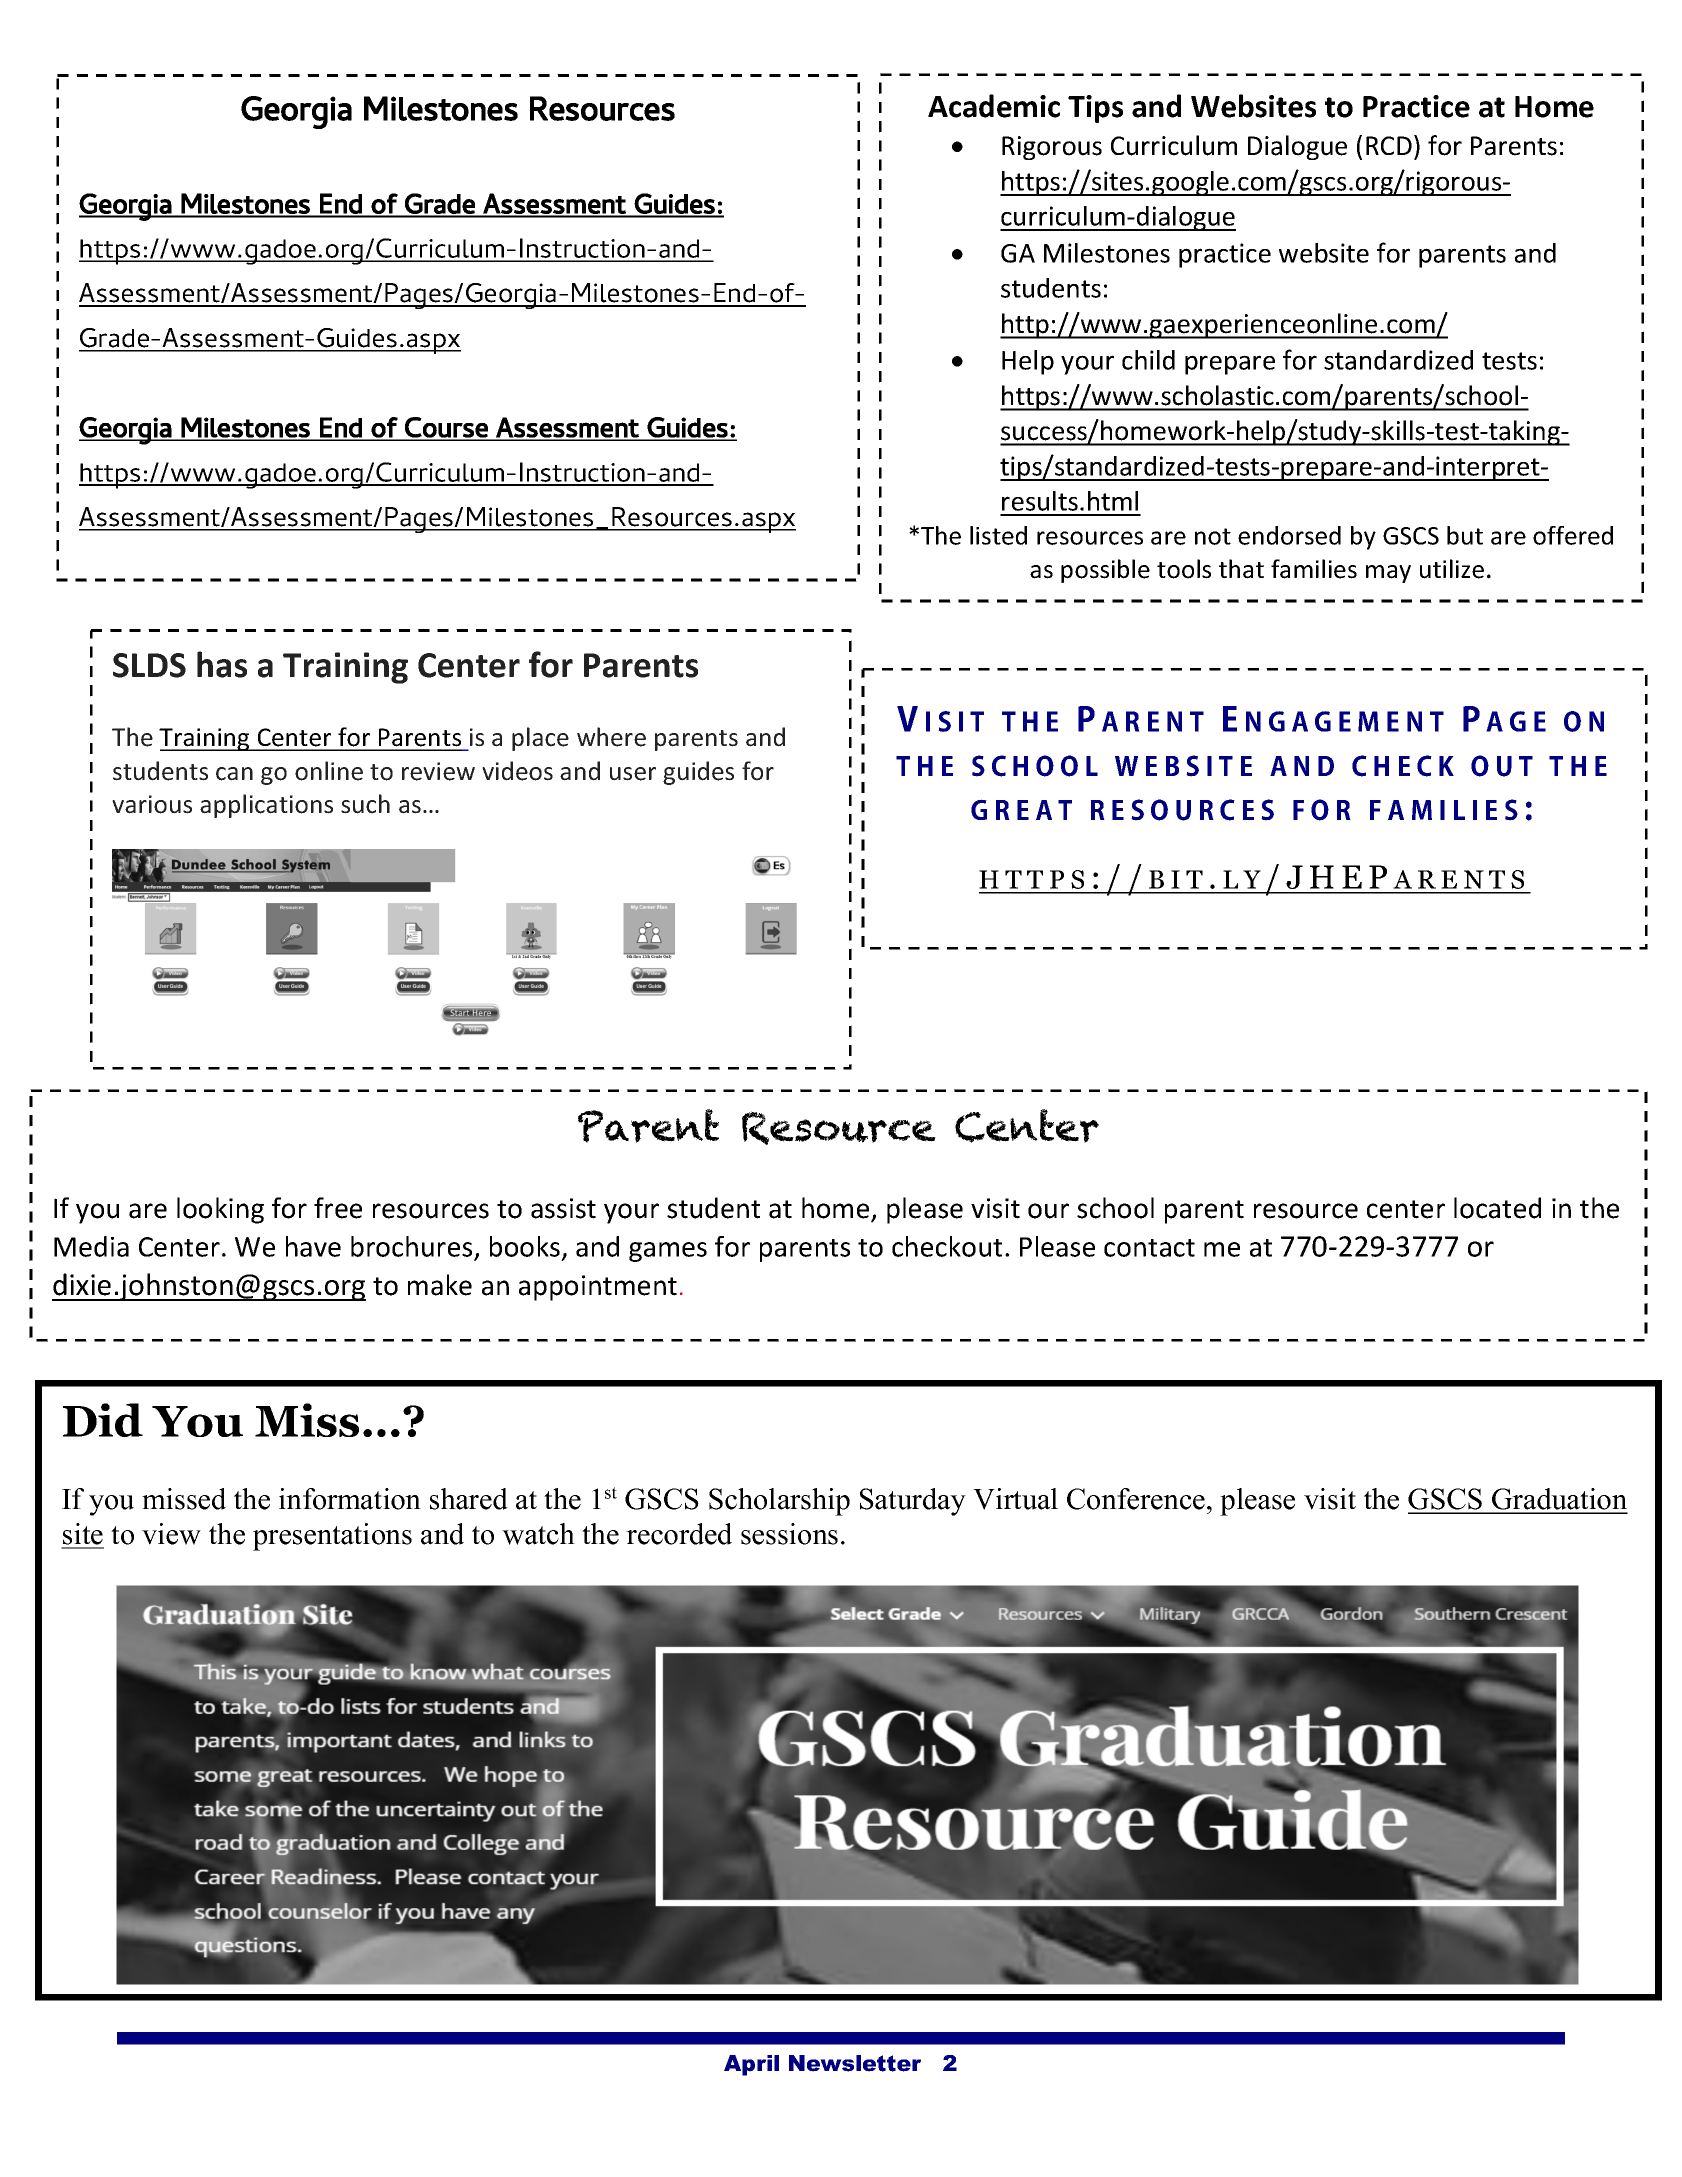 The image size is (1682, 2177). Describe the element at coordinates (1389, 145) in the image. I see `RCD` at that location.
